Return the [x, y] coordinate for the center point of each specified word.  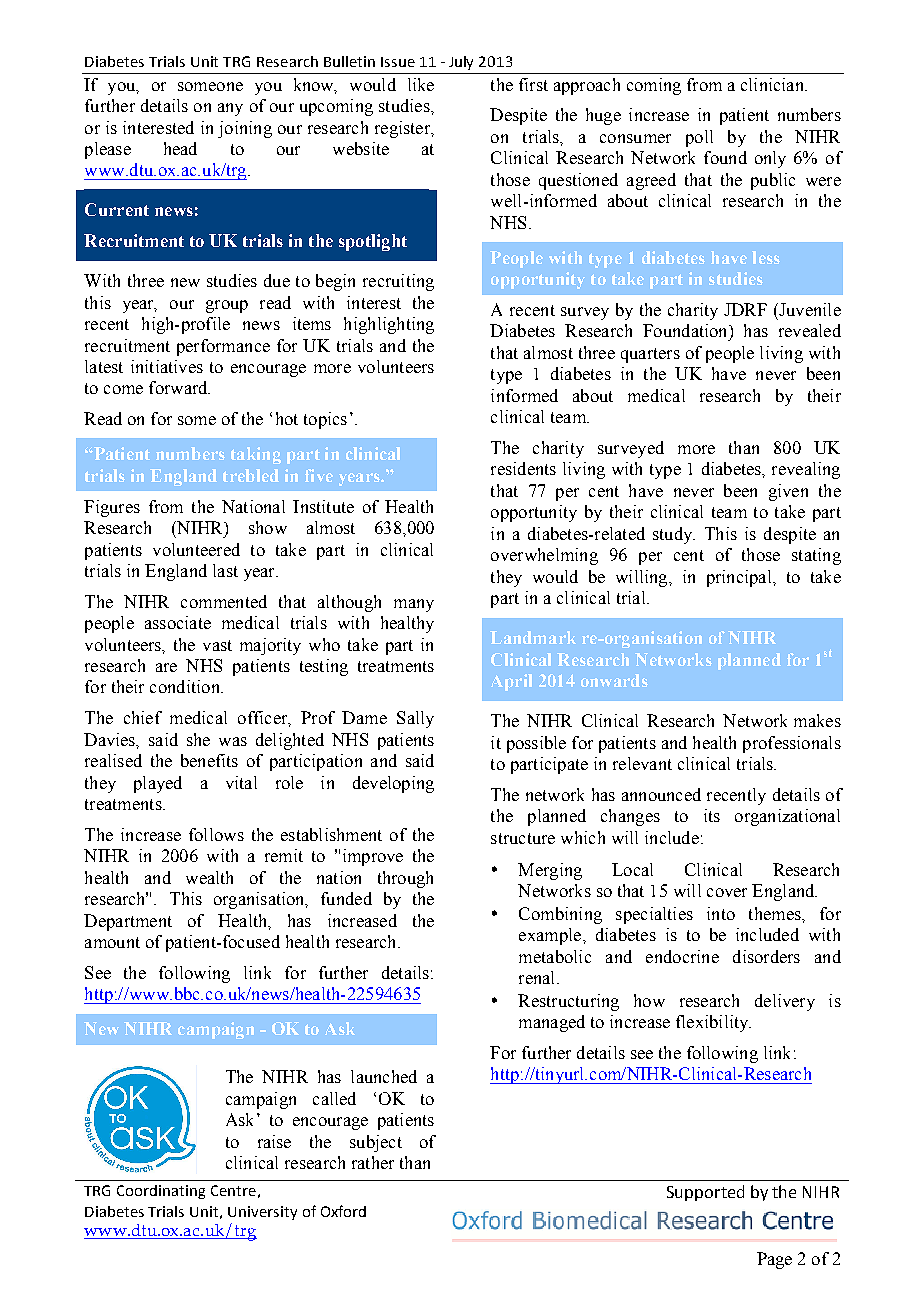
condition [186, 686]
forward [179, 387]
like [421, 84]
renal [538, 977]
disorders [766, 956]
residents [523, 468]
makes [817, 720]
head [180, 148]
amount [112, 942]
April [511, 682]
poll [699, 138]
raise [274, 1141]
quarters [650, 355]
